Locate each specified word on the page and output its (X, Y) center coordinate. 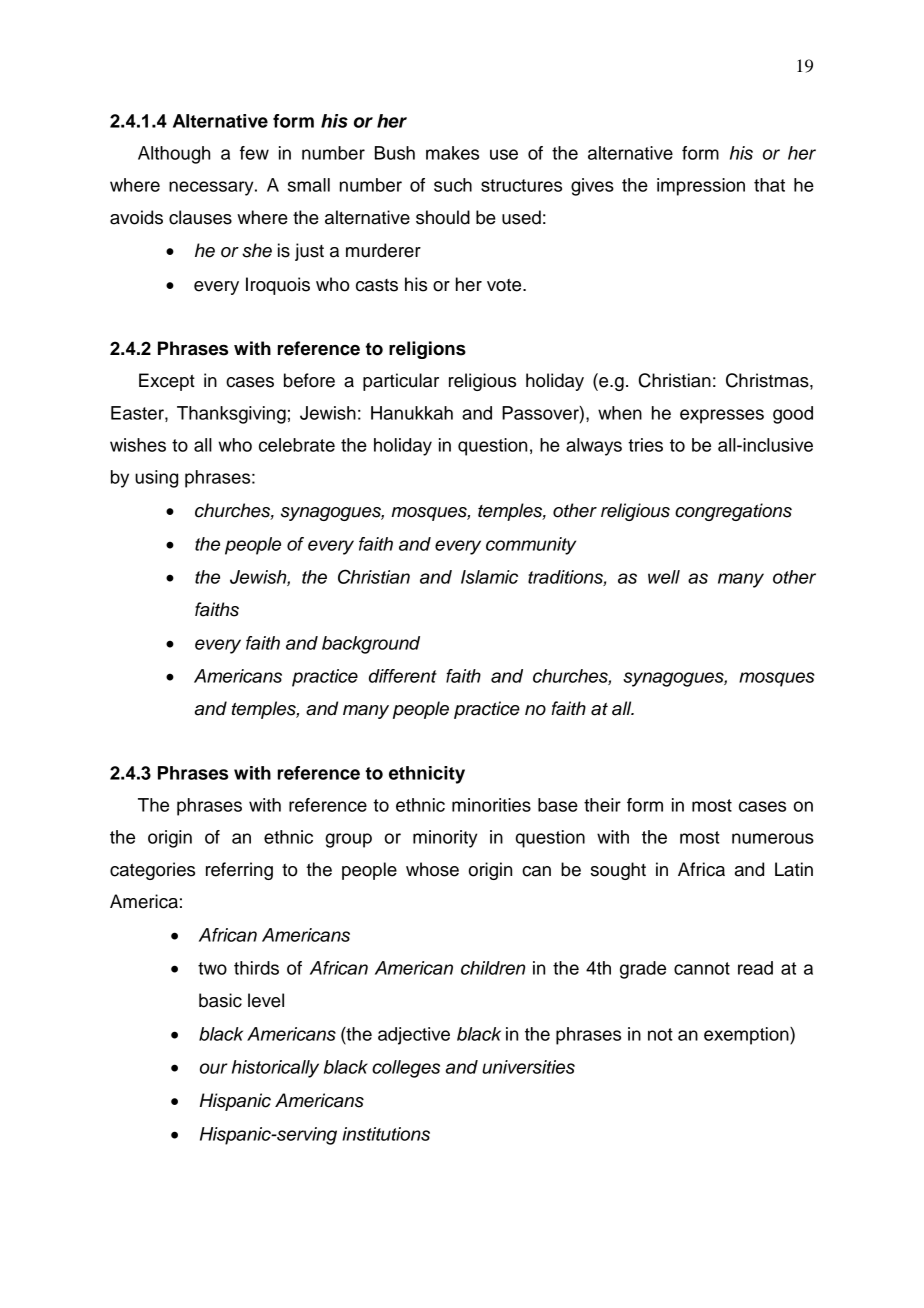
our (214, 1068)
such (453, 185)
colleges (406, 1069)
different (403, 676)
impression (701, 187)
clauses (200, 217)
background (371, 645)
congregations (733, 512)
